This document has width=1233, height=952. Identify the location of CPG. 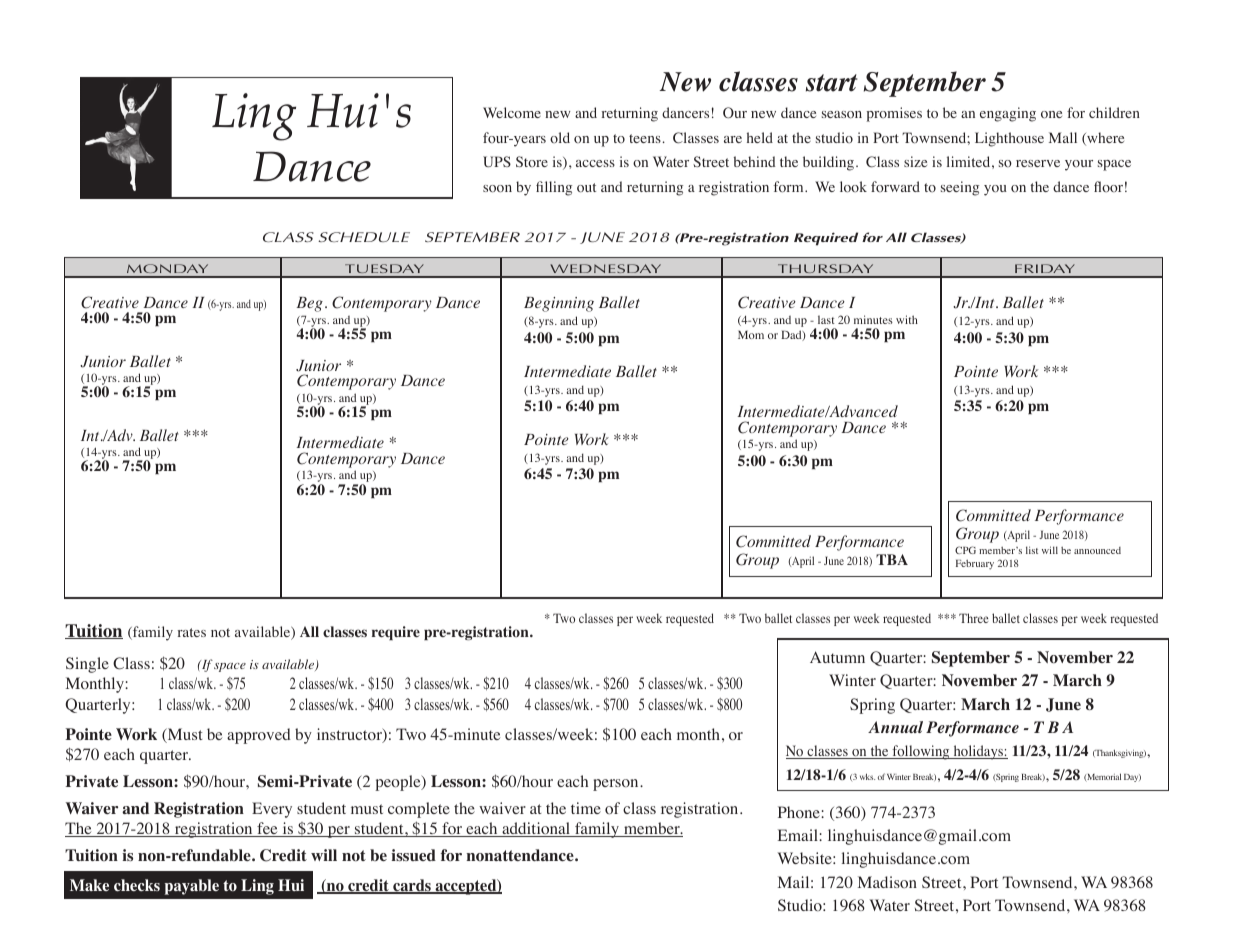
(965, 550).
